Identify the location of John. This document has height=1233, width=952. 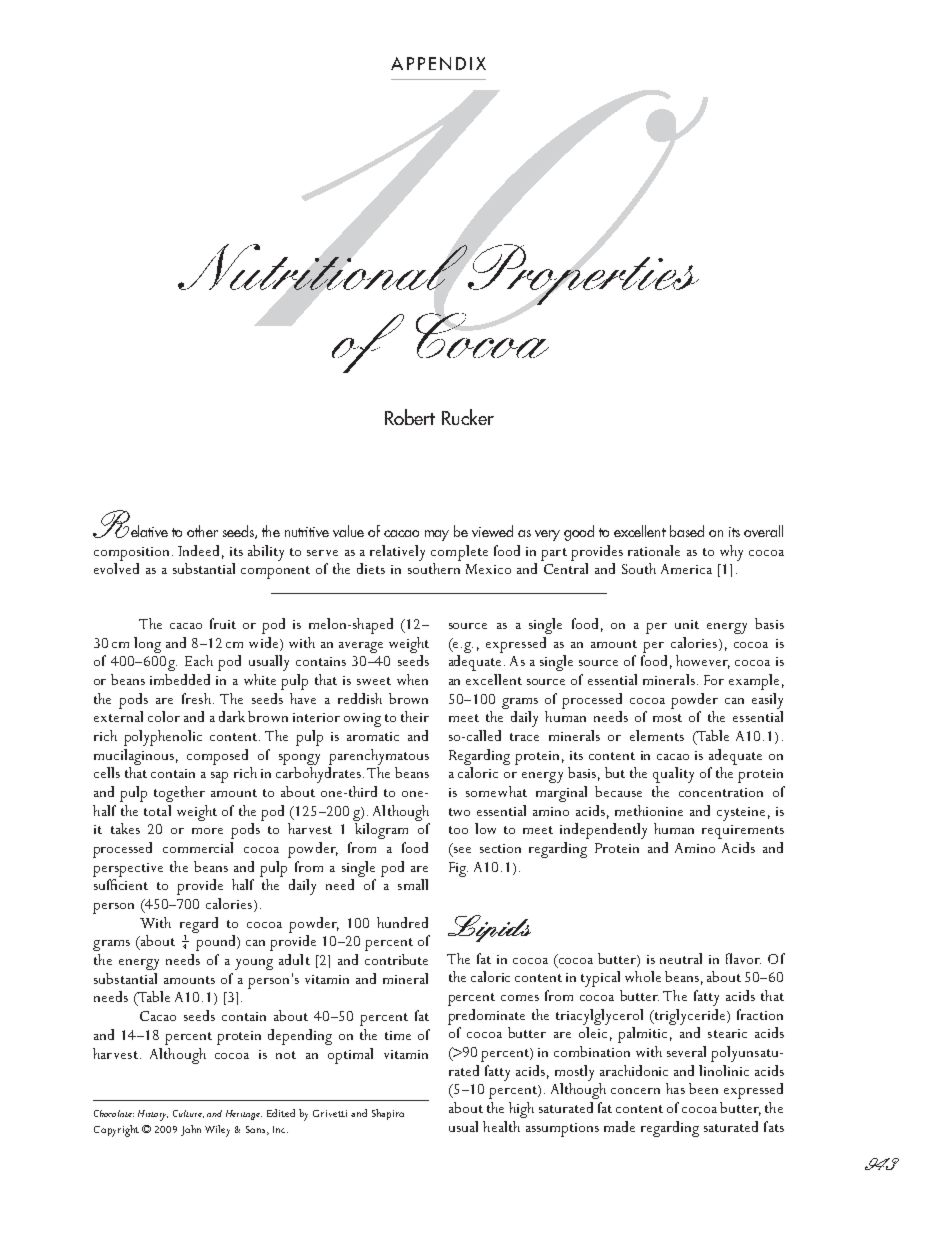
(191, 1130).
